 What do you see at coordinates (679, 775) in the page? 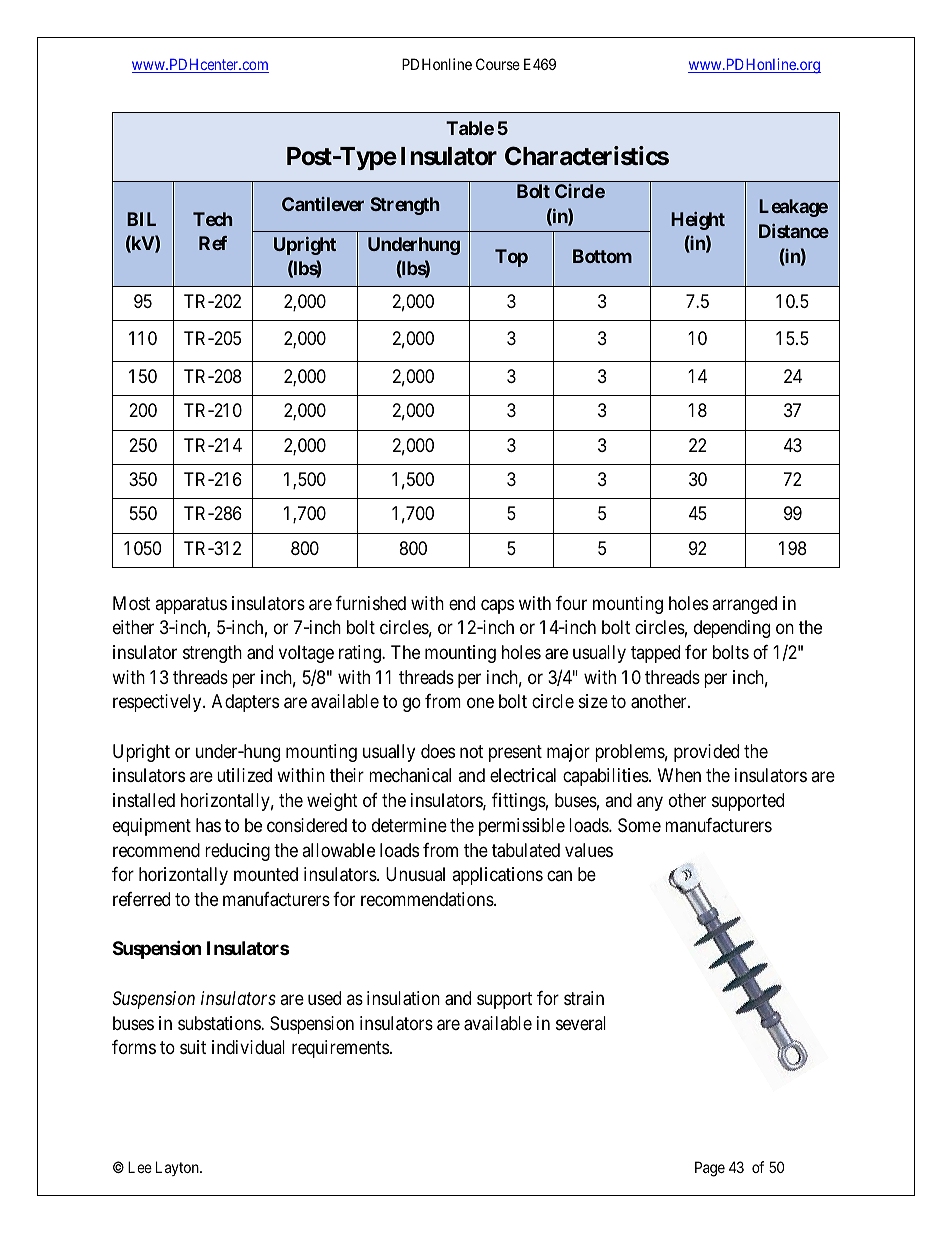
I see `When` at bounding box center [679, 775].
